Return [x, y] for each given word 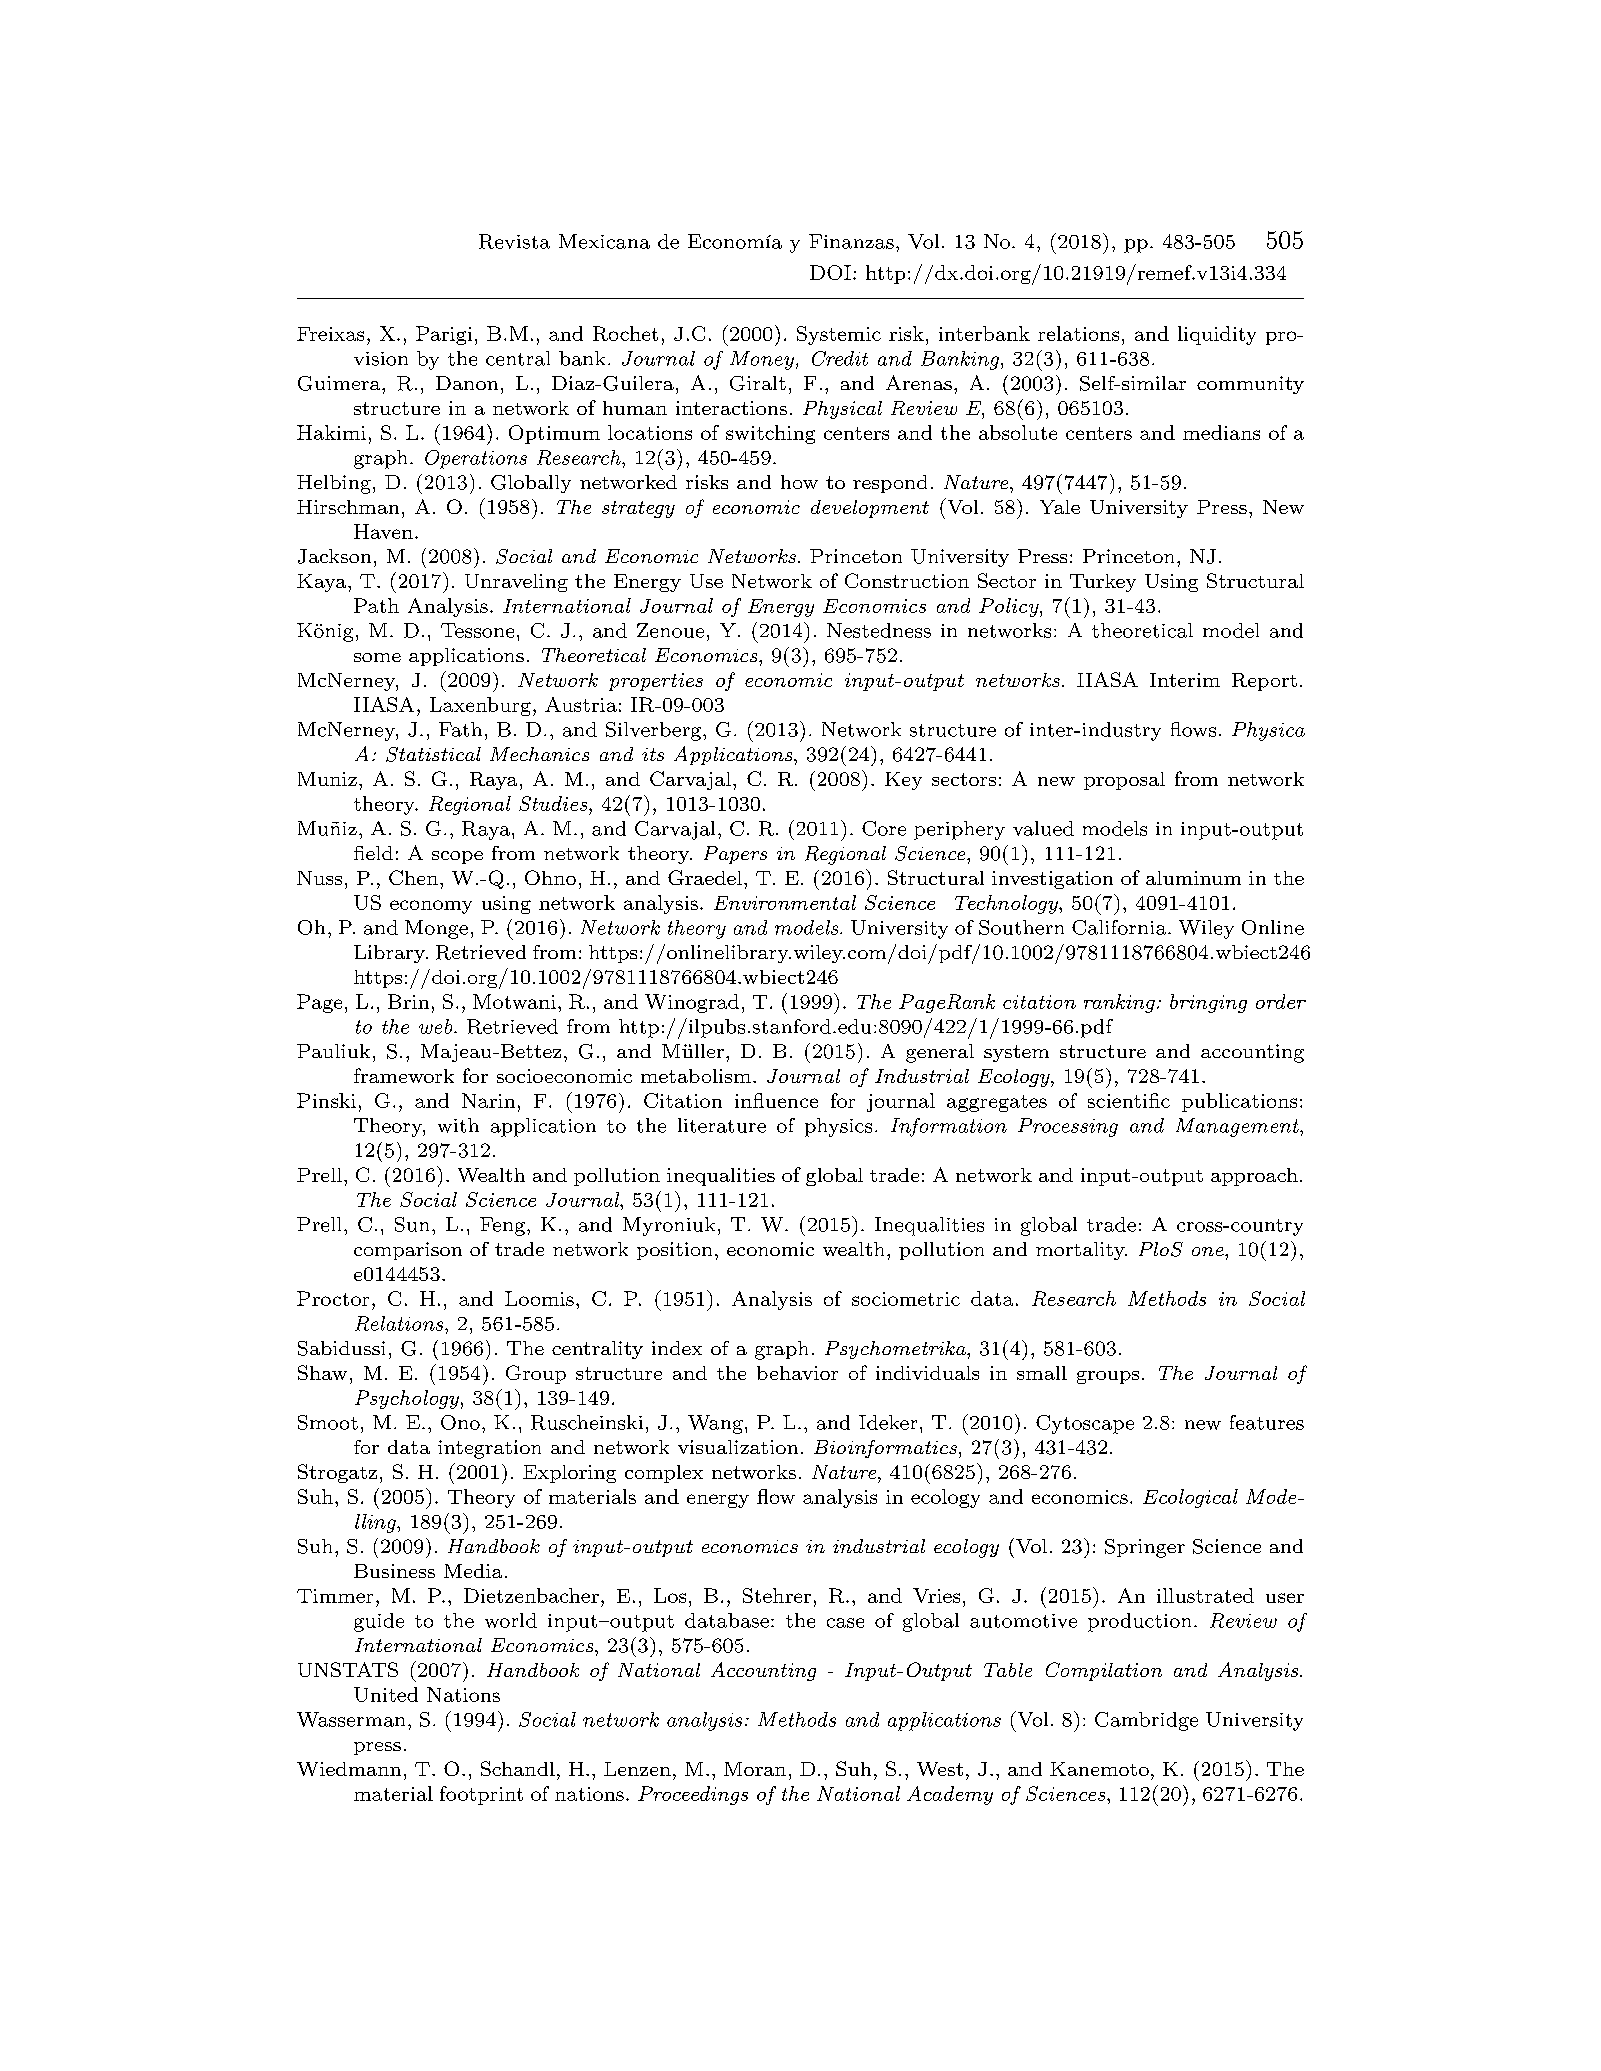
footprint [481, 1795]
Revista [514, 241]
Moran [755, 1769]
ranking [1119, 1003]
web [437, 1026]
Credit [840, 358]
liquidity [1217, 335]
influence [776, 1100]
